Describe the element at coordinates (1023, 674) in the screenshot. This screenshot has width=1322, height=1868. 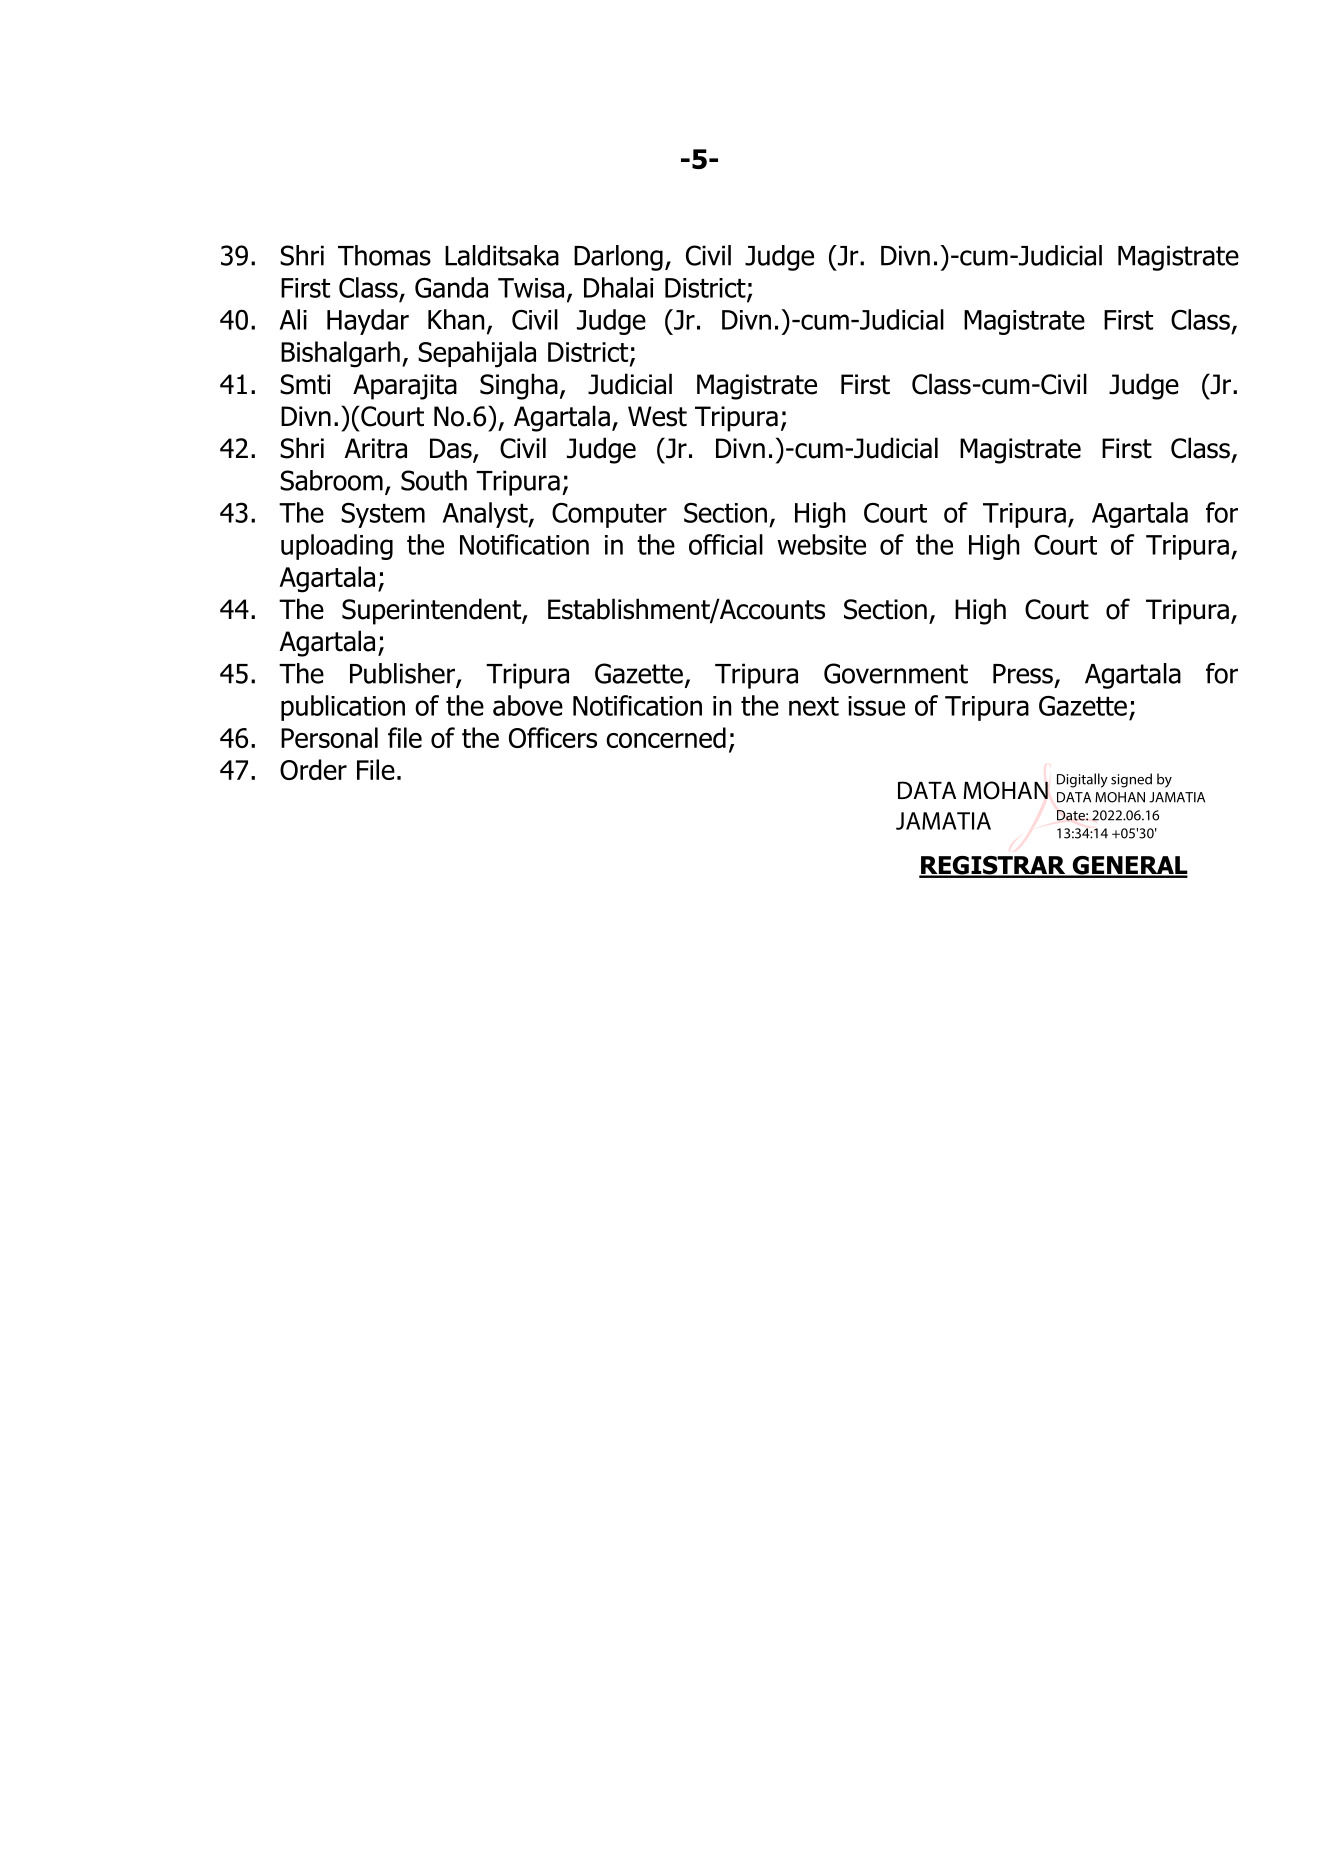
I see `Press` at that location.
